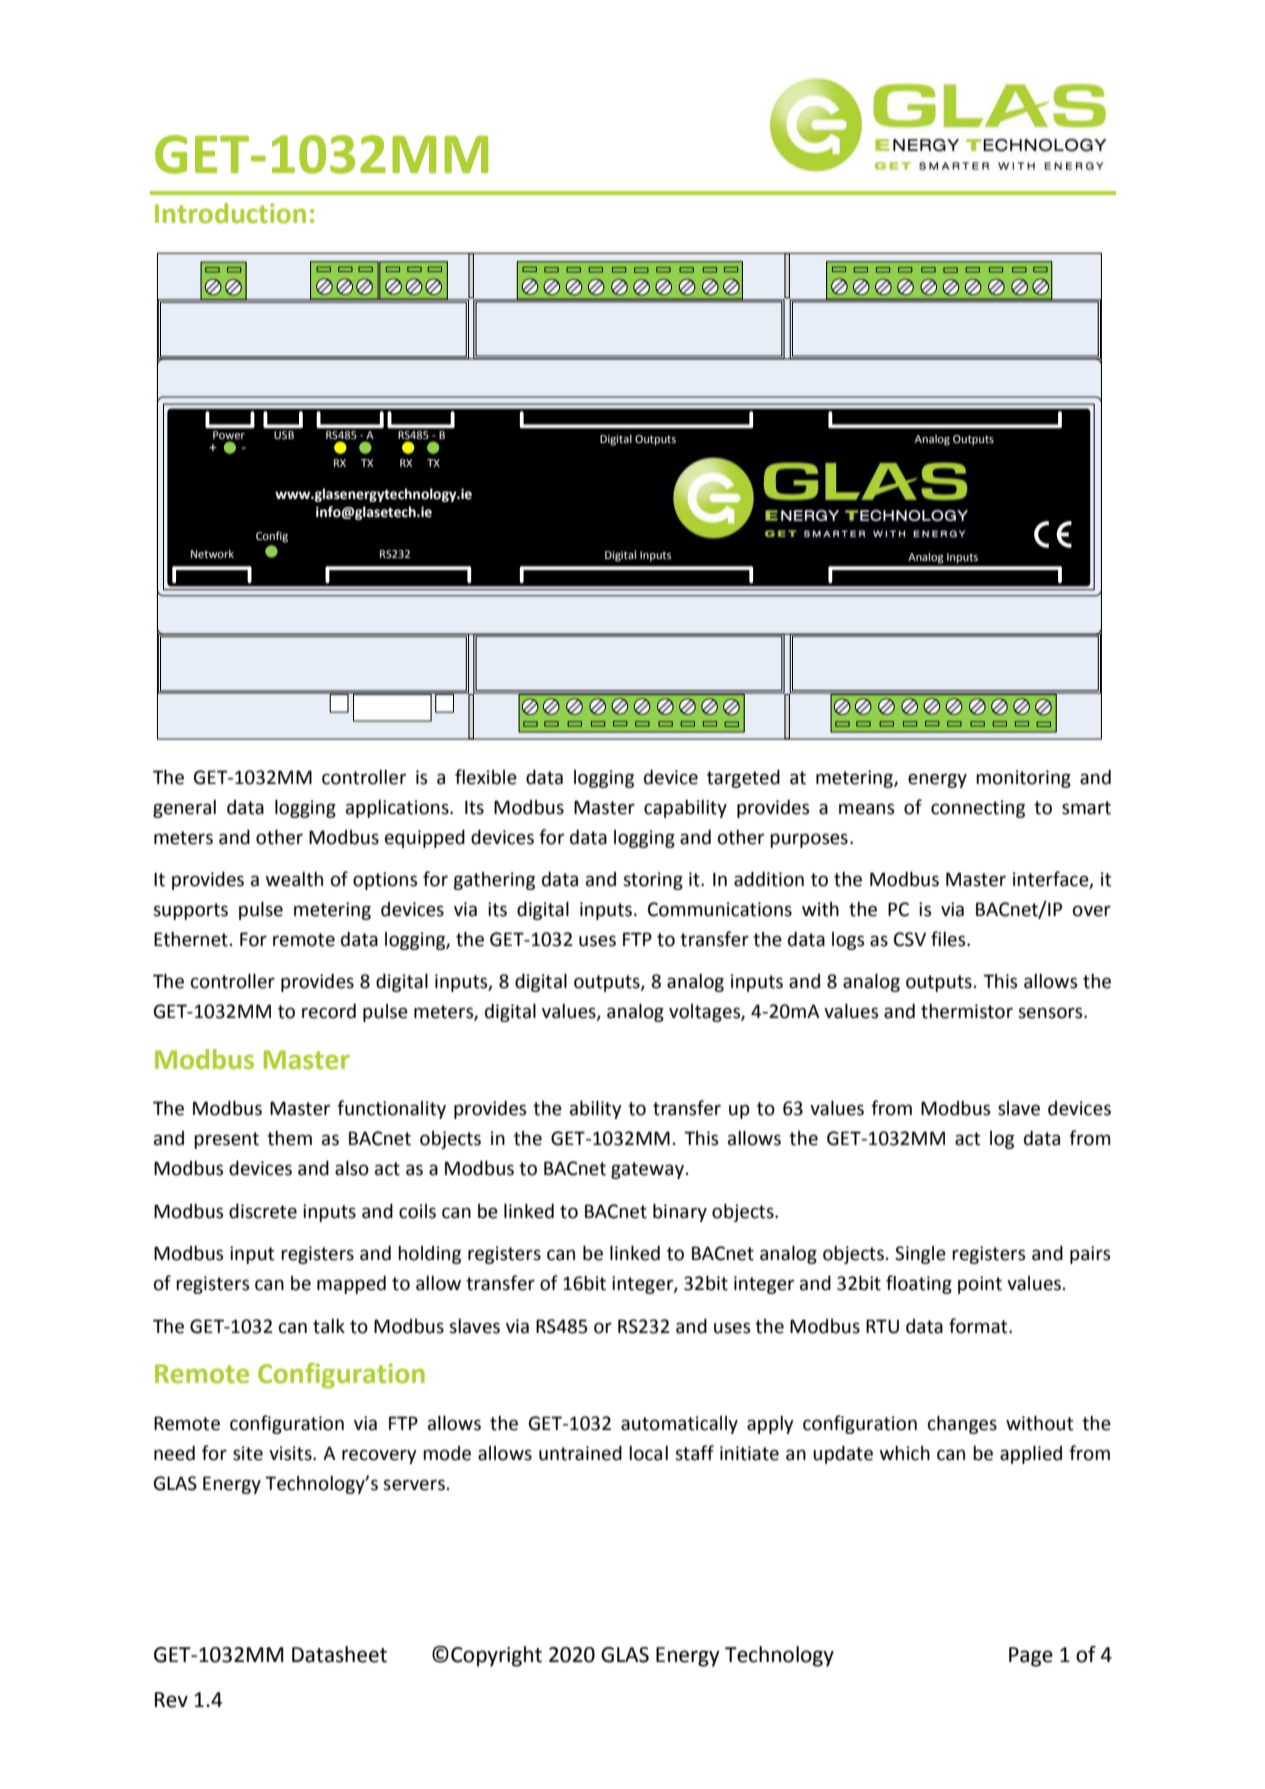 The width and height of the document is (1265, 1789). What do you see at coordinates (653, 881) in the document?
I see `storing` at bounding box center [653, 881].
